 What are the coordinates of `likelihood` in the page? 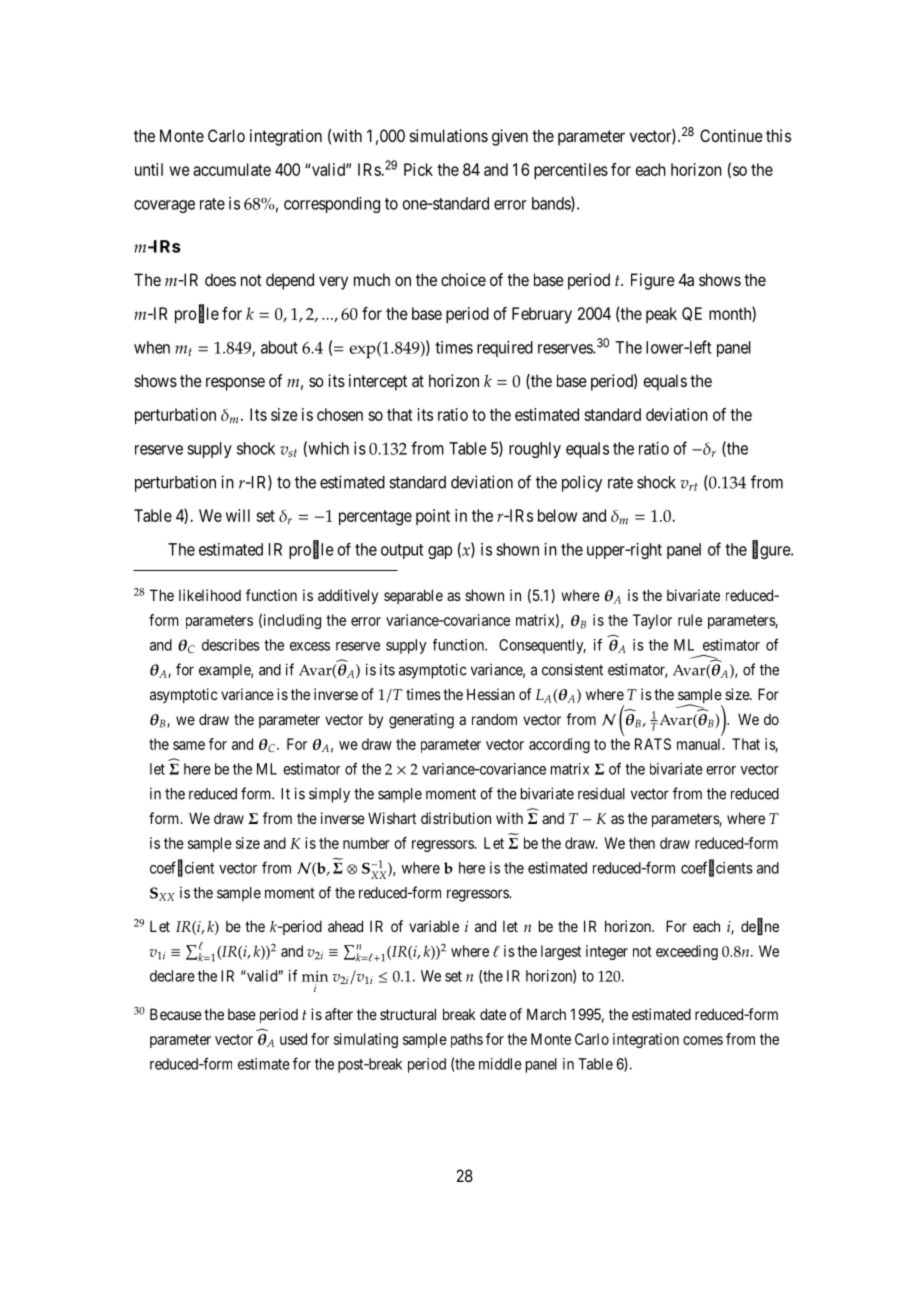 It's located at (210, 595).
